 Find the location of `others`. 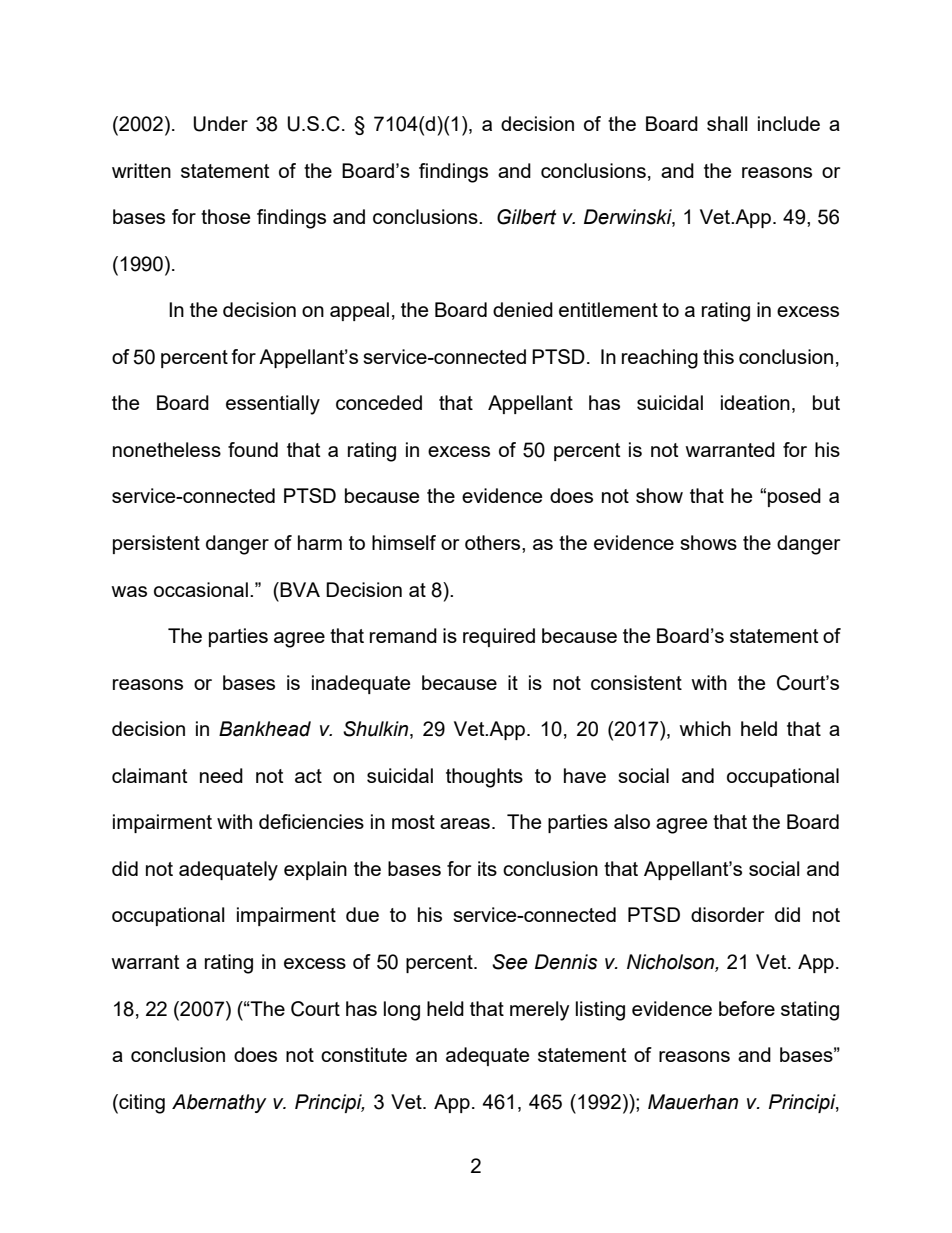

others is located at coordinates (494, 542).
